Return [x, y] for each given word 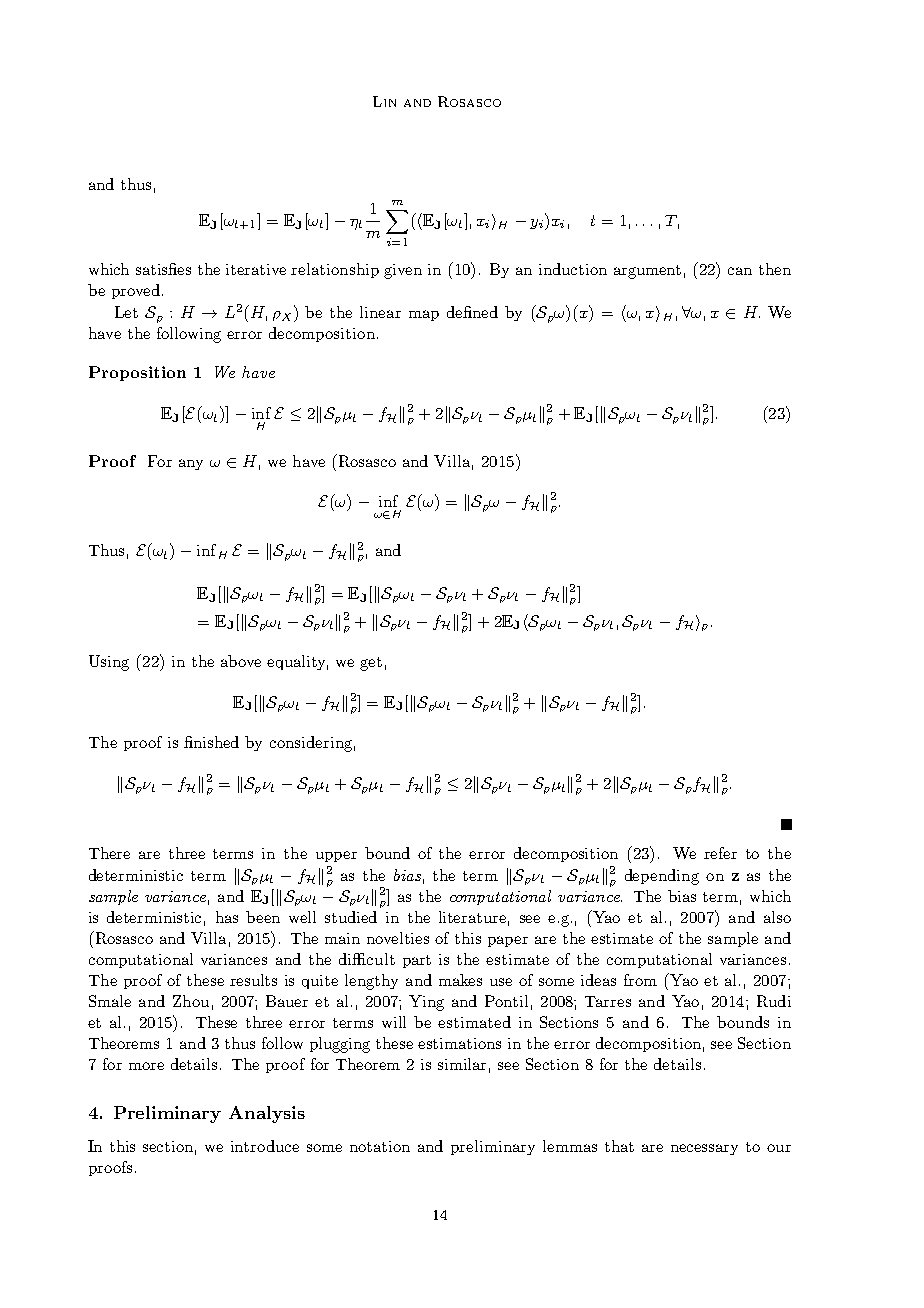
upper [336, 856]
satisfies [163, 269]
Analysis [267, 1114]
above [241, 661]
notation [380, 1146]
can [740, 271]
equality [297, 662]
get [371, 664]
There [109, 853]
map [424, 315]
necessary [704, 1149]
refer [720, 853]
